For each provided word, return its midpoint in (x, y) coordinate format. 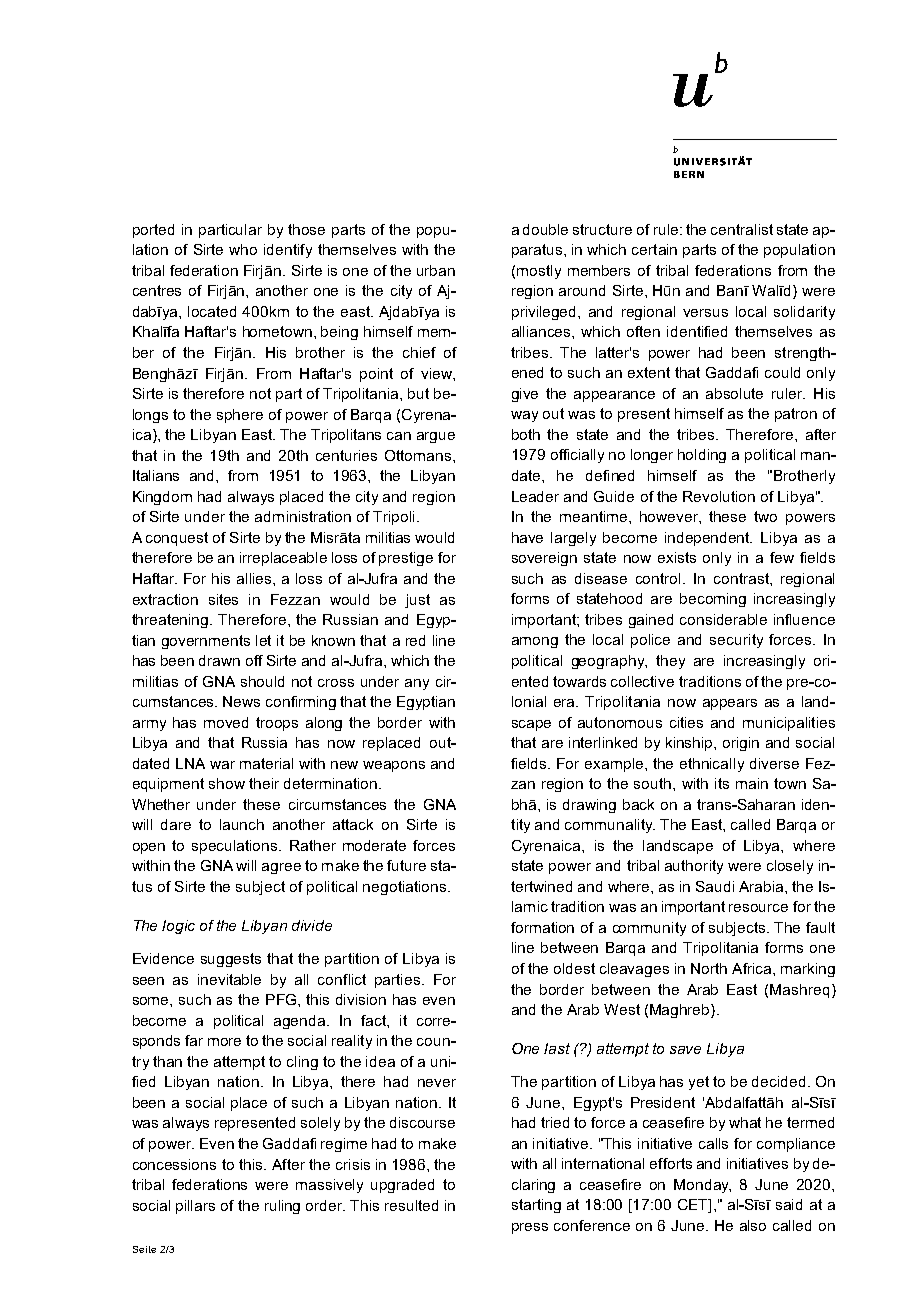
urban (436, 270)
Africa (753, 968)
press (530, 1228)
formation (542, 927)
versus (705, 313)
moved (226, 722)
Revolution (719, 496)
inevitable (229, 979)
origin (741, 744)
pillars (195, 1207)
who (243, 249)
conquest (177, 539)
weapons (394, 766)
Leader (535, 496)
